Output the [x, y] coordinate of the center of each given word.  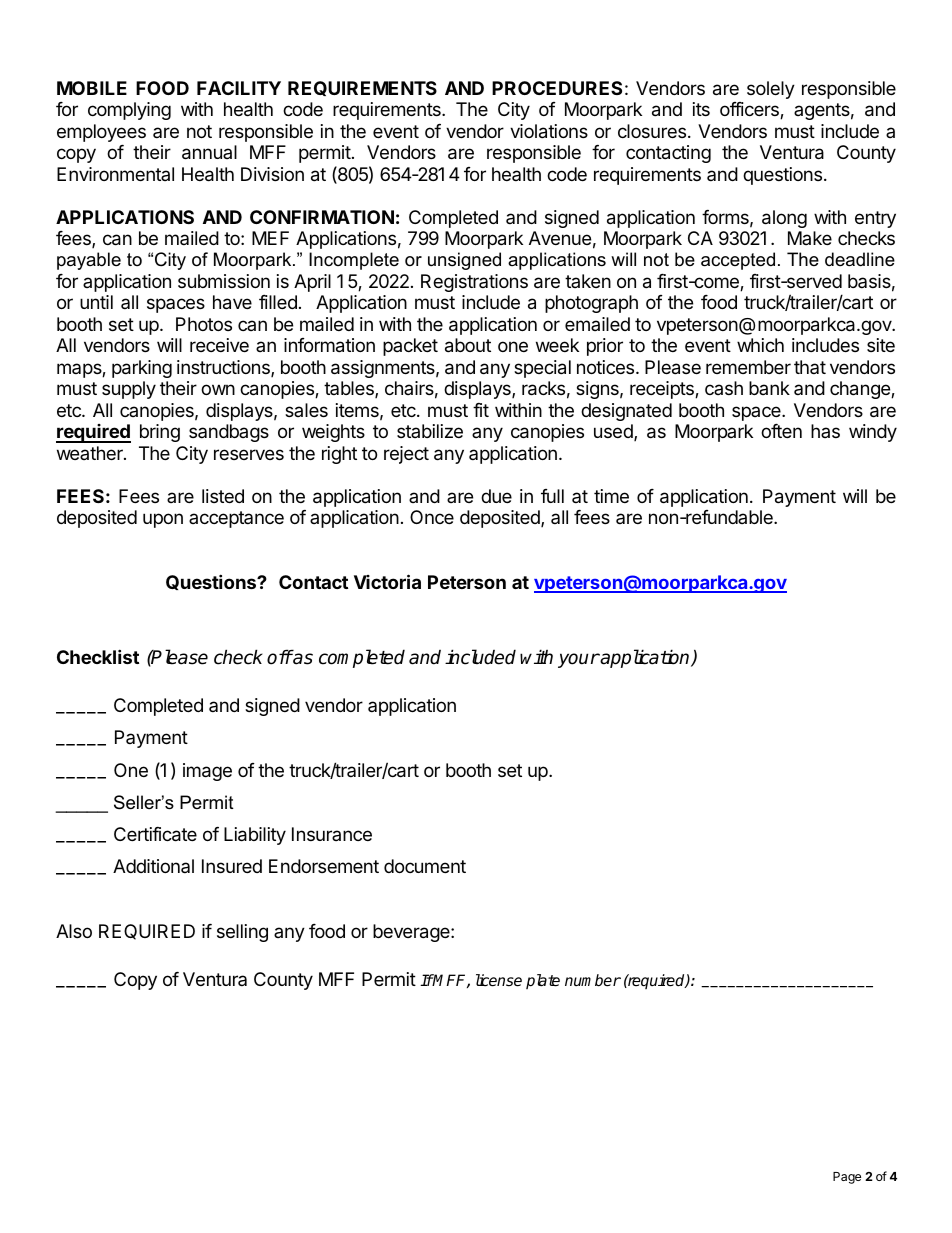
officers [750, 110]
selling [242, 933]
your [579, 660]
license [499, 980]
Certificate [155, 834]
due [496, 496]
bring [160, 433]
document [425, 866]
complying [129, 111]
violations [549, 131]
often [781, 431]
